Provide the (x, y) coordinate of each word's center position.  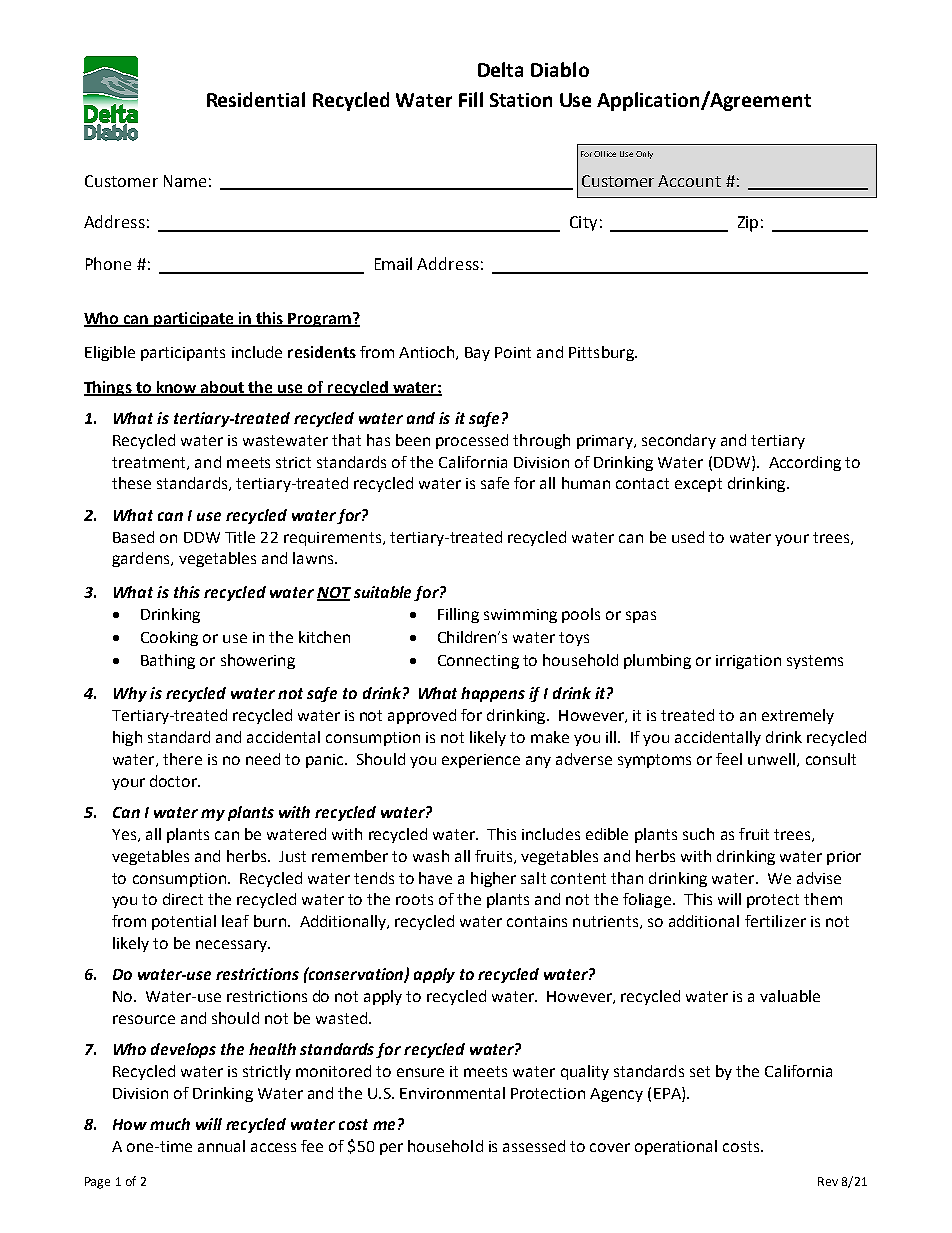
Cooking (169, 638)
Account (689, 181)
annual (221, 1146)
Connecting (478, 662)
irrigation (748, 662)
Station (521, 100)
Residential (256, 99)
